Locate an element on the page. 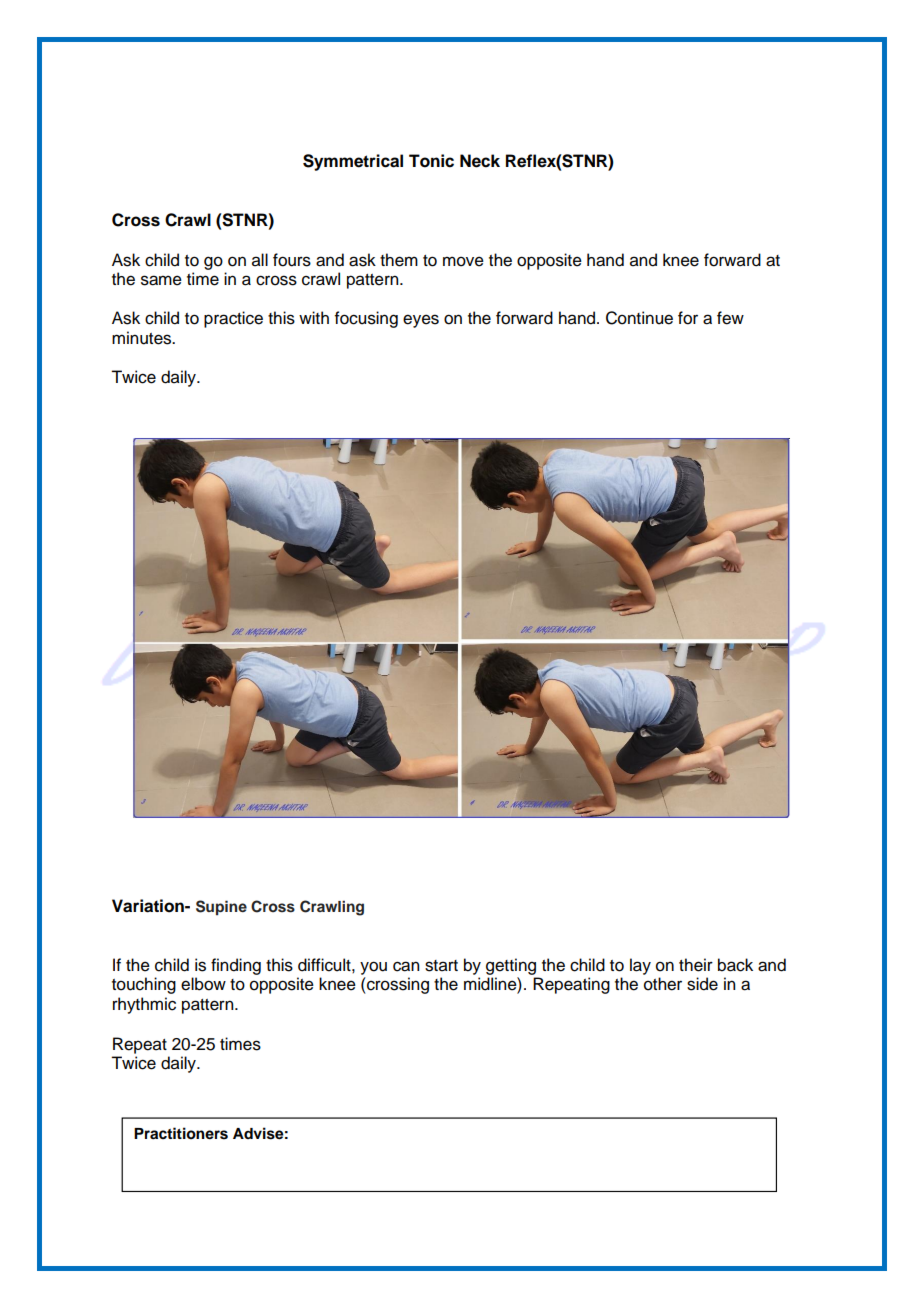  minutes is located at coordinates (143, 338).
